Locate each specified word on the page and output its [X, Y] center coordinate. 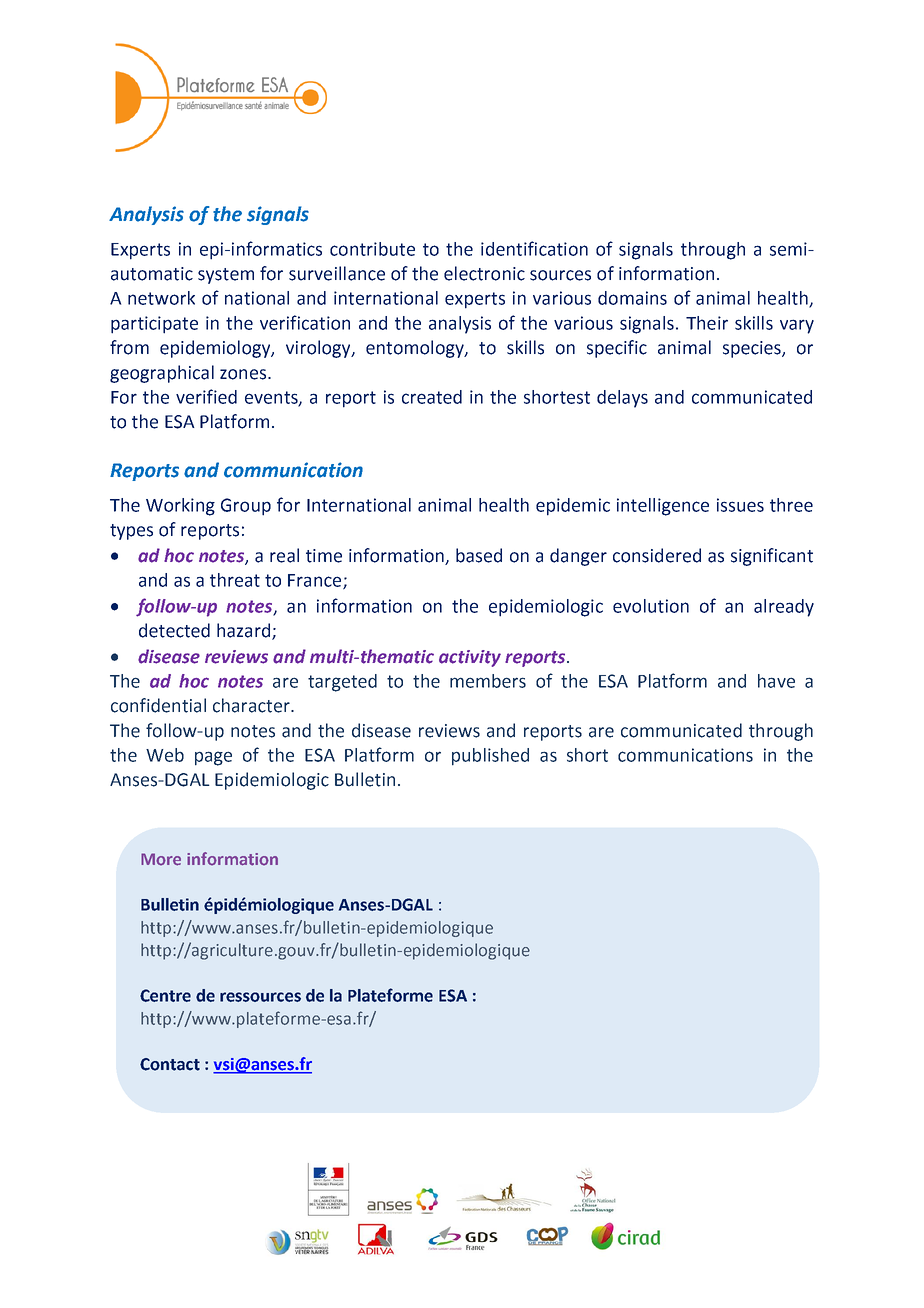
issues [740, 505]
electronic [484, 273]
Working [180, 507]
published [490, 757]
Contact [170, 1064]
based [479, 555]
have [776, 681]
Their [707, 323]
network [161, 298]
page [213, 758]
